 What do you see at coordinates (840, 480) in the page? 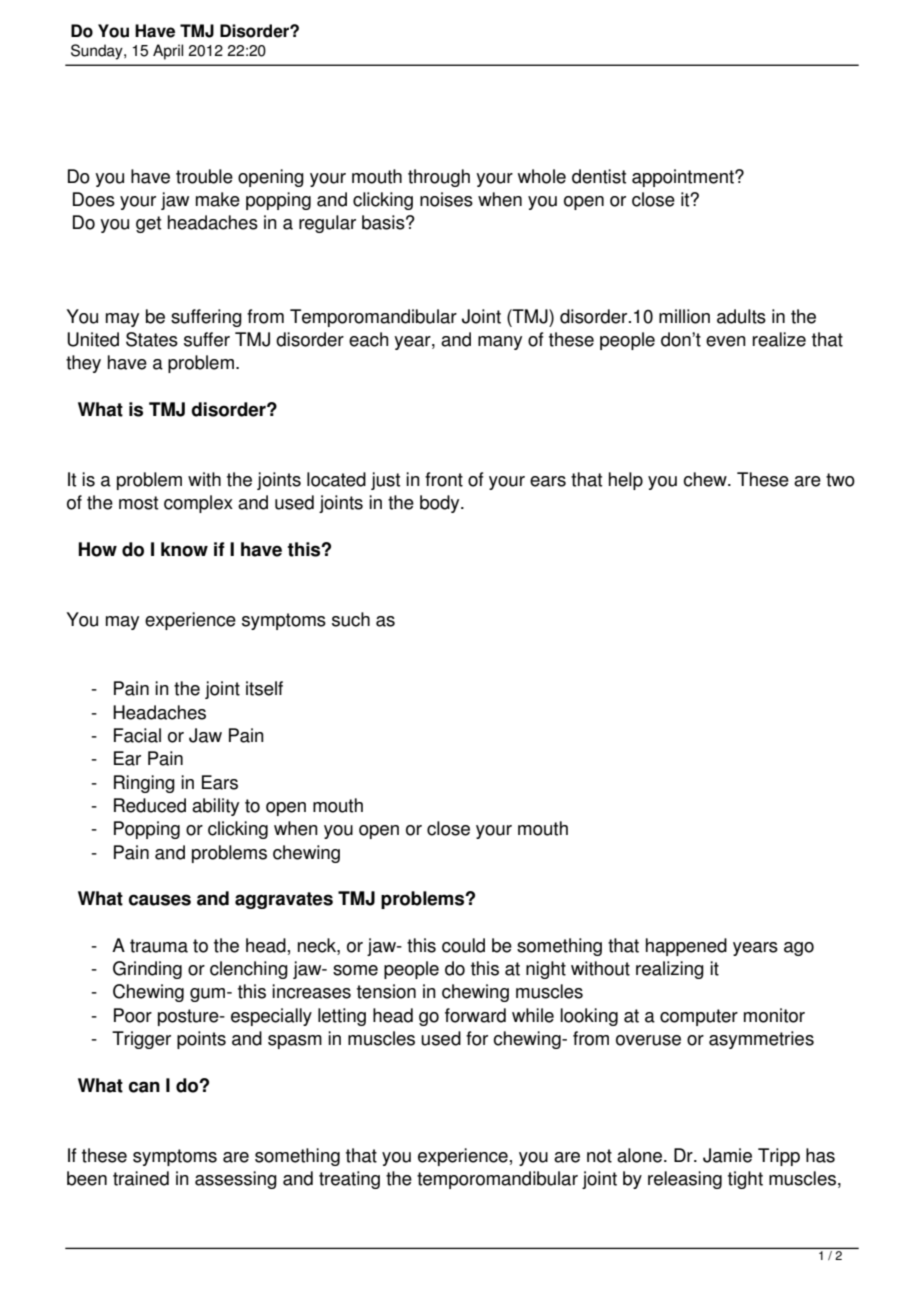
I see `two` at bounding box center [840, 480].
